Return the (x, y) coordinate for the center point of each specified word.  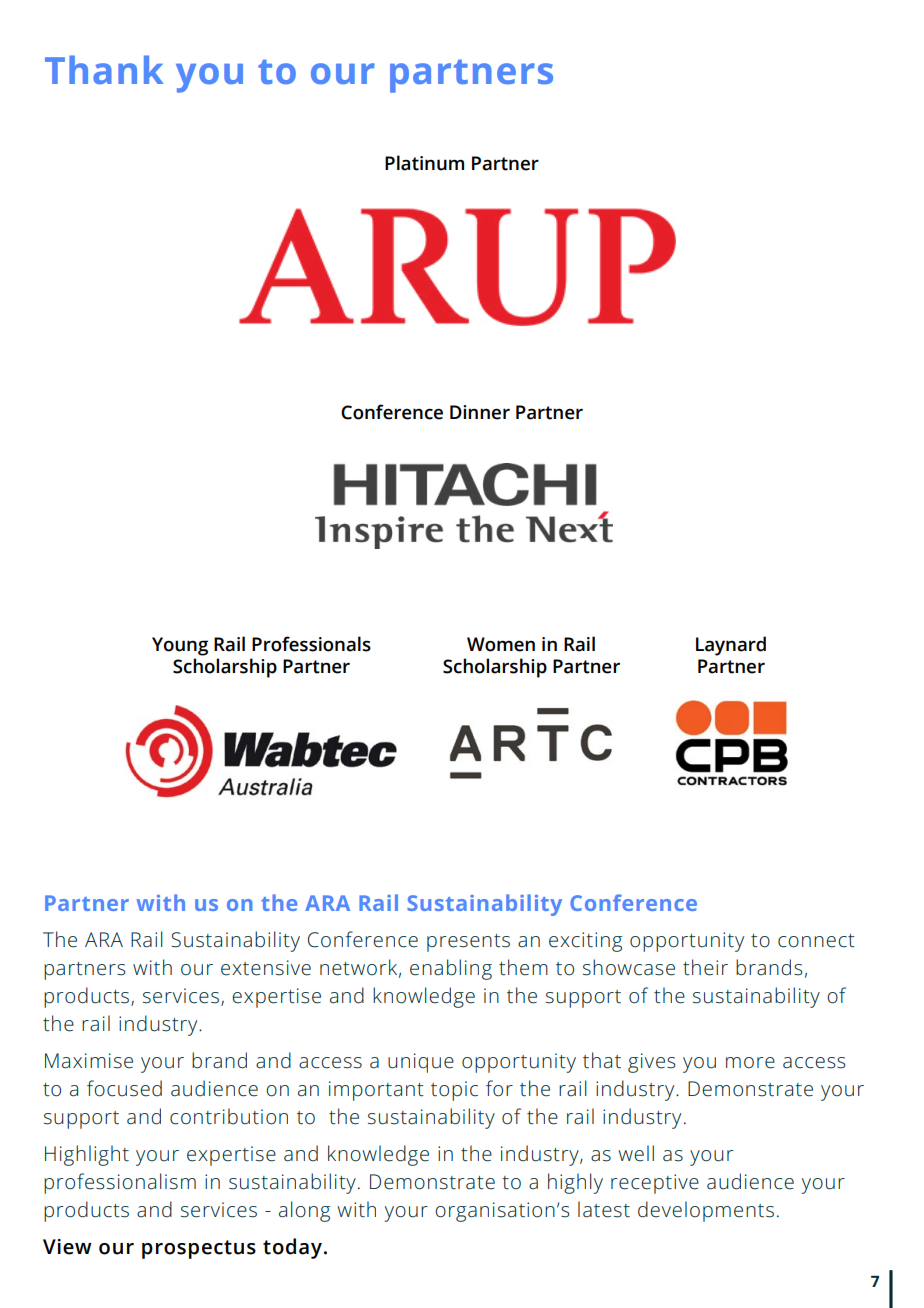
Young (180, 646)
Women (501, 644)
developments (706, 1211)
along (304, 1211)
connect (816, 941)
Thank (104, 69)
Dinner (480, 412)
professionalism (120, 1183)
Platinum (424, 163)
